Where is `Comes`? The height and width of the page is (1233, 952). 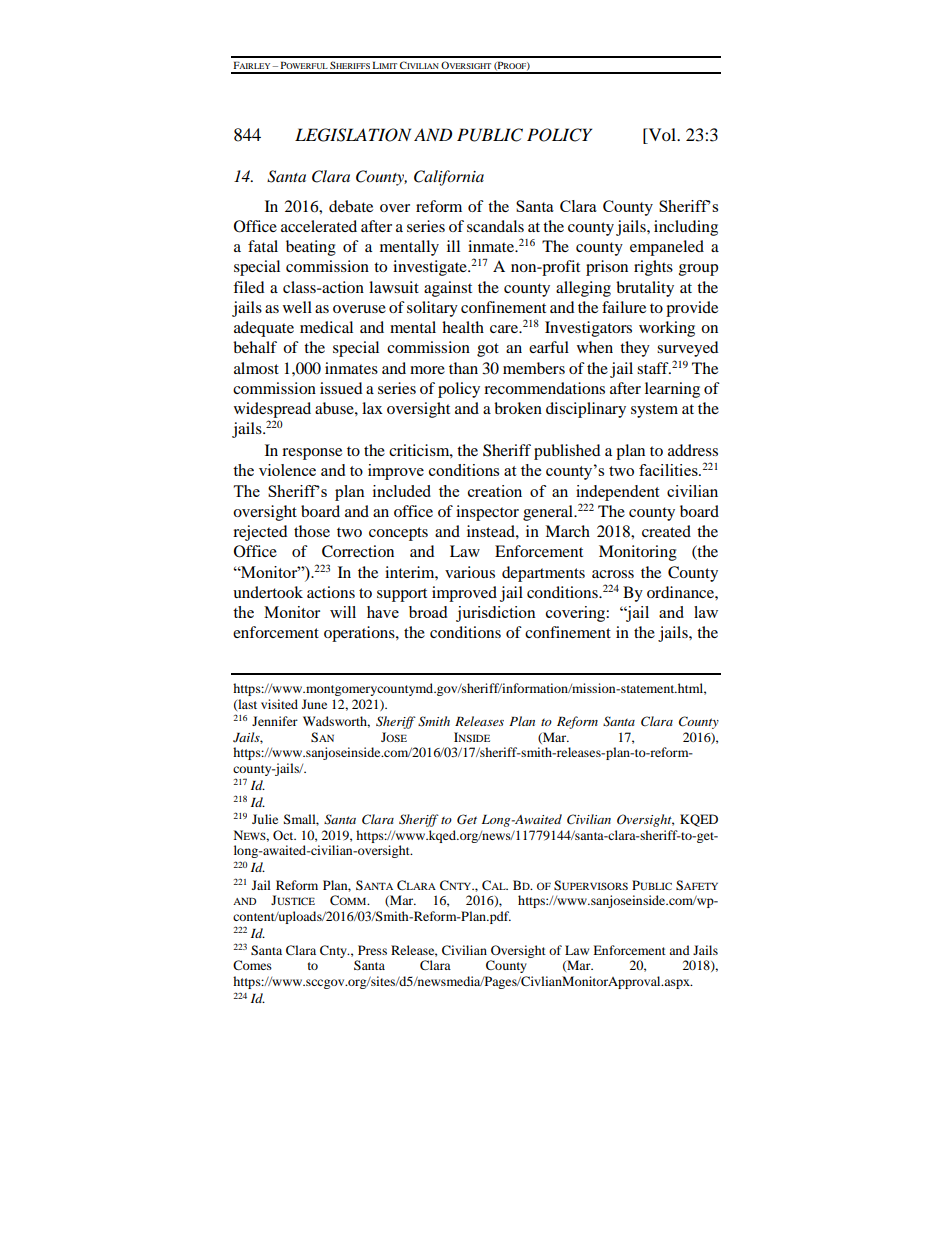 Comes is located at coordinates (252, 965).
